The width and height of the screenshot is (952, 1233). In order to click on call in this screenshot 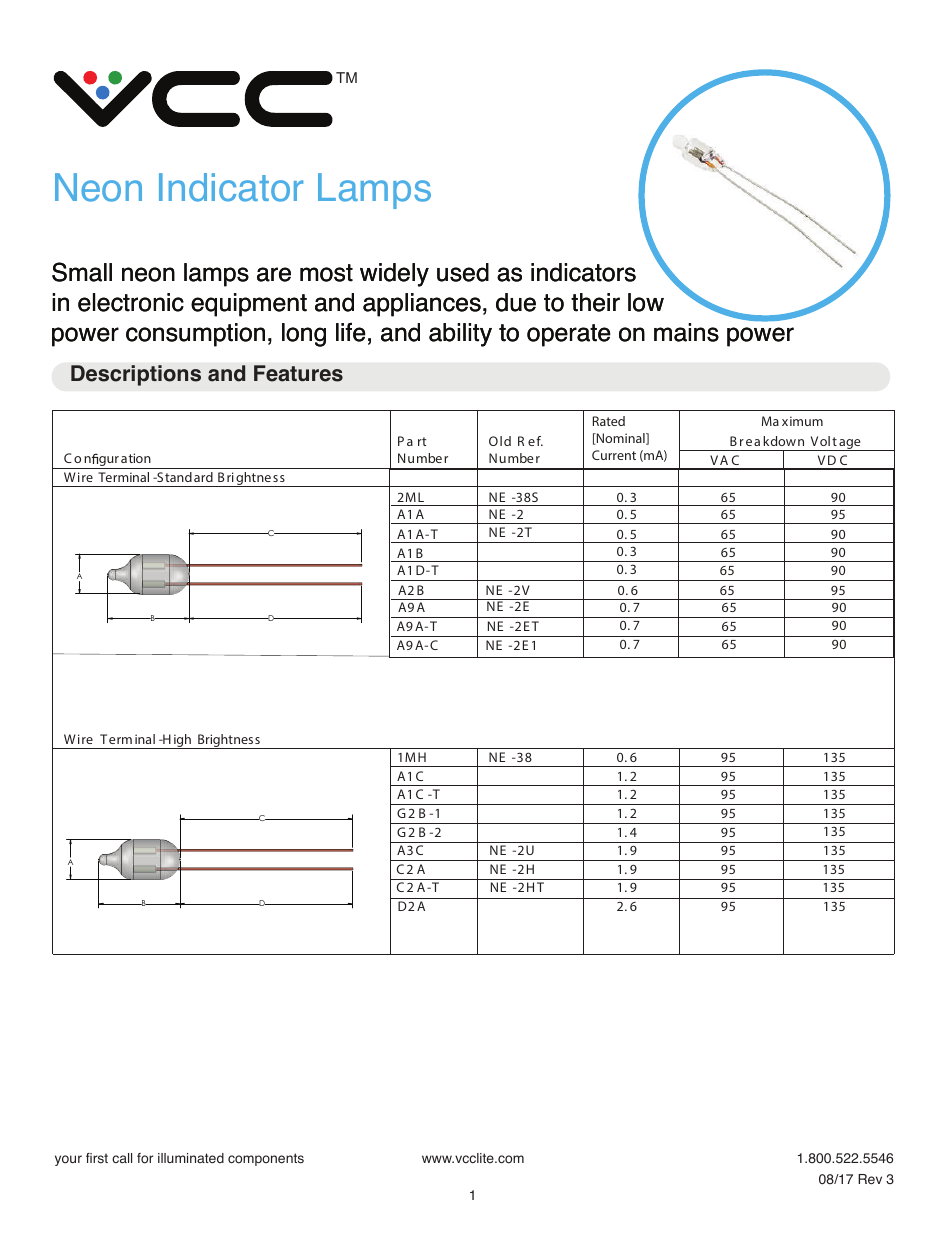, I will do `click(122, 1158)`.
